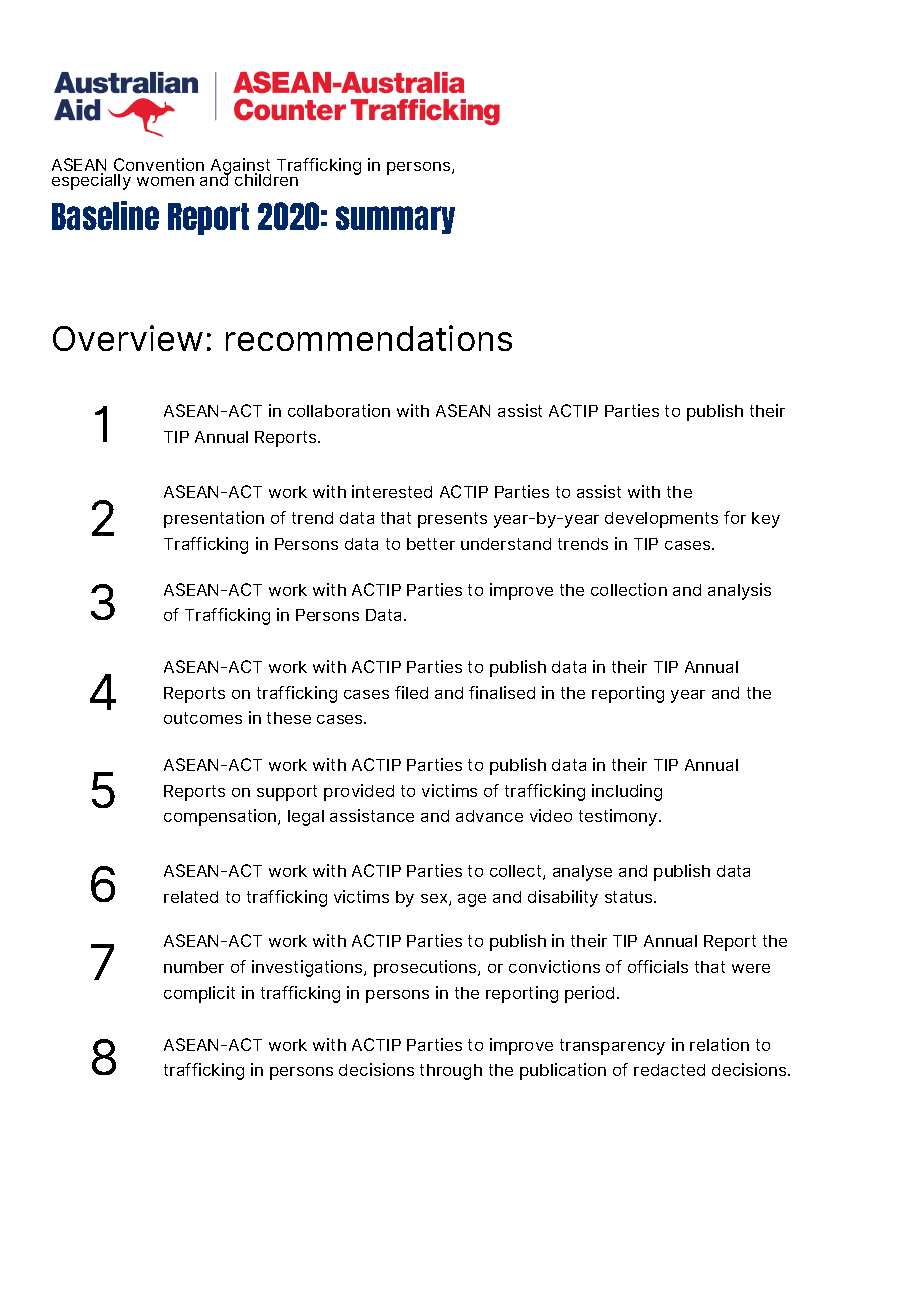 This screenshot has width=924, height=1308. Describe the element at coordinates (369, 338) in the screenshot. I see `recommendations` at that location.
